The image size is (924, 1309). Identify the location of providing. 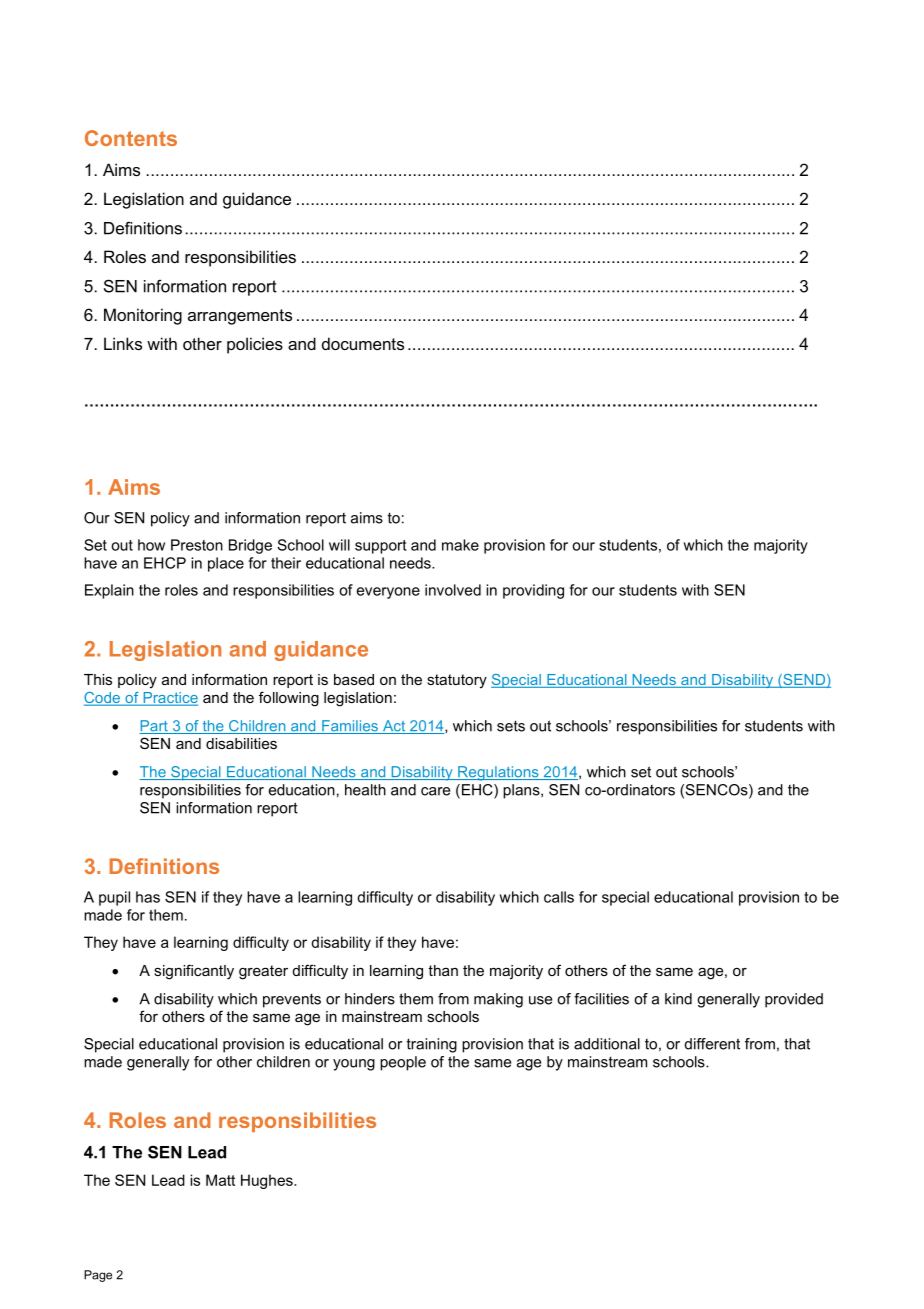
(533, 591).
